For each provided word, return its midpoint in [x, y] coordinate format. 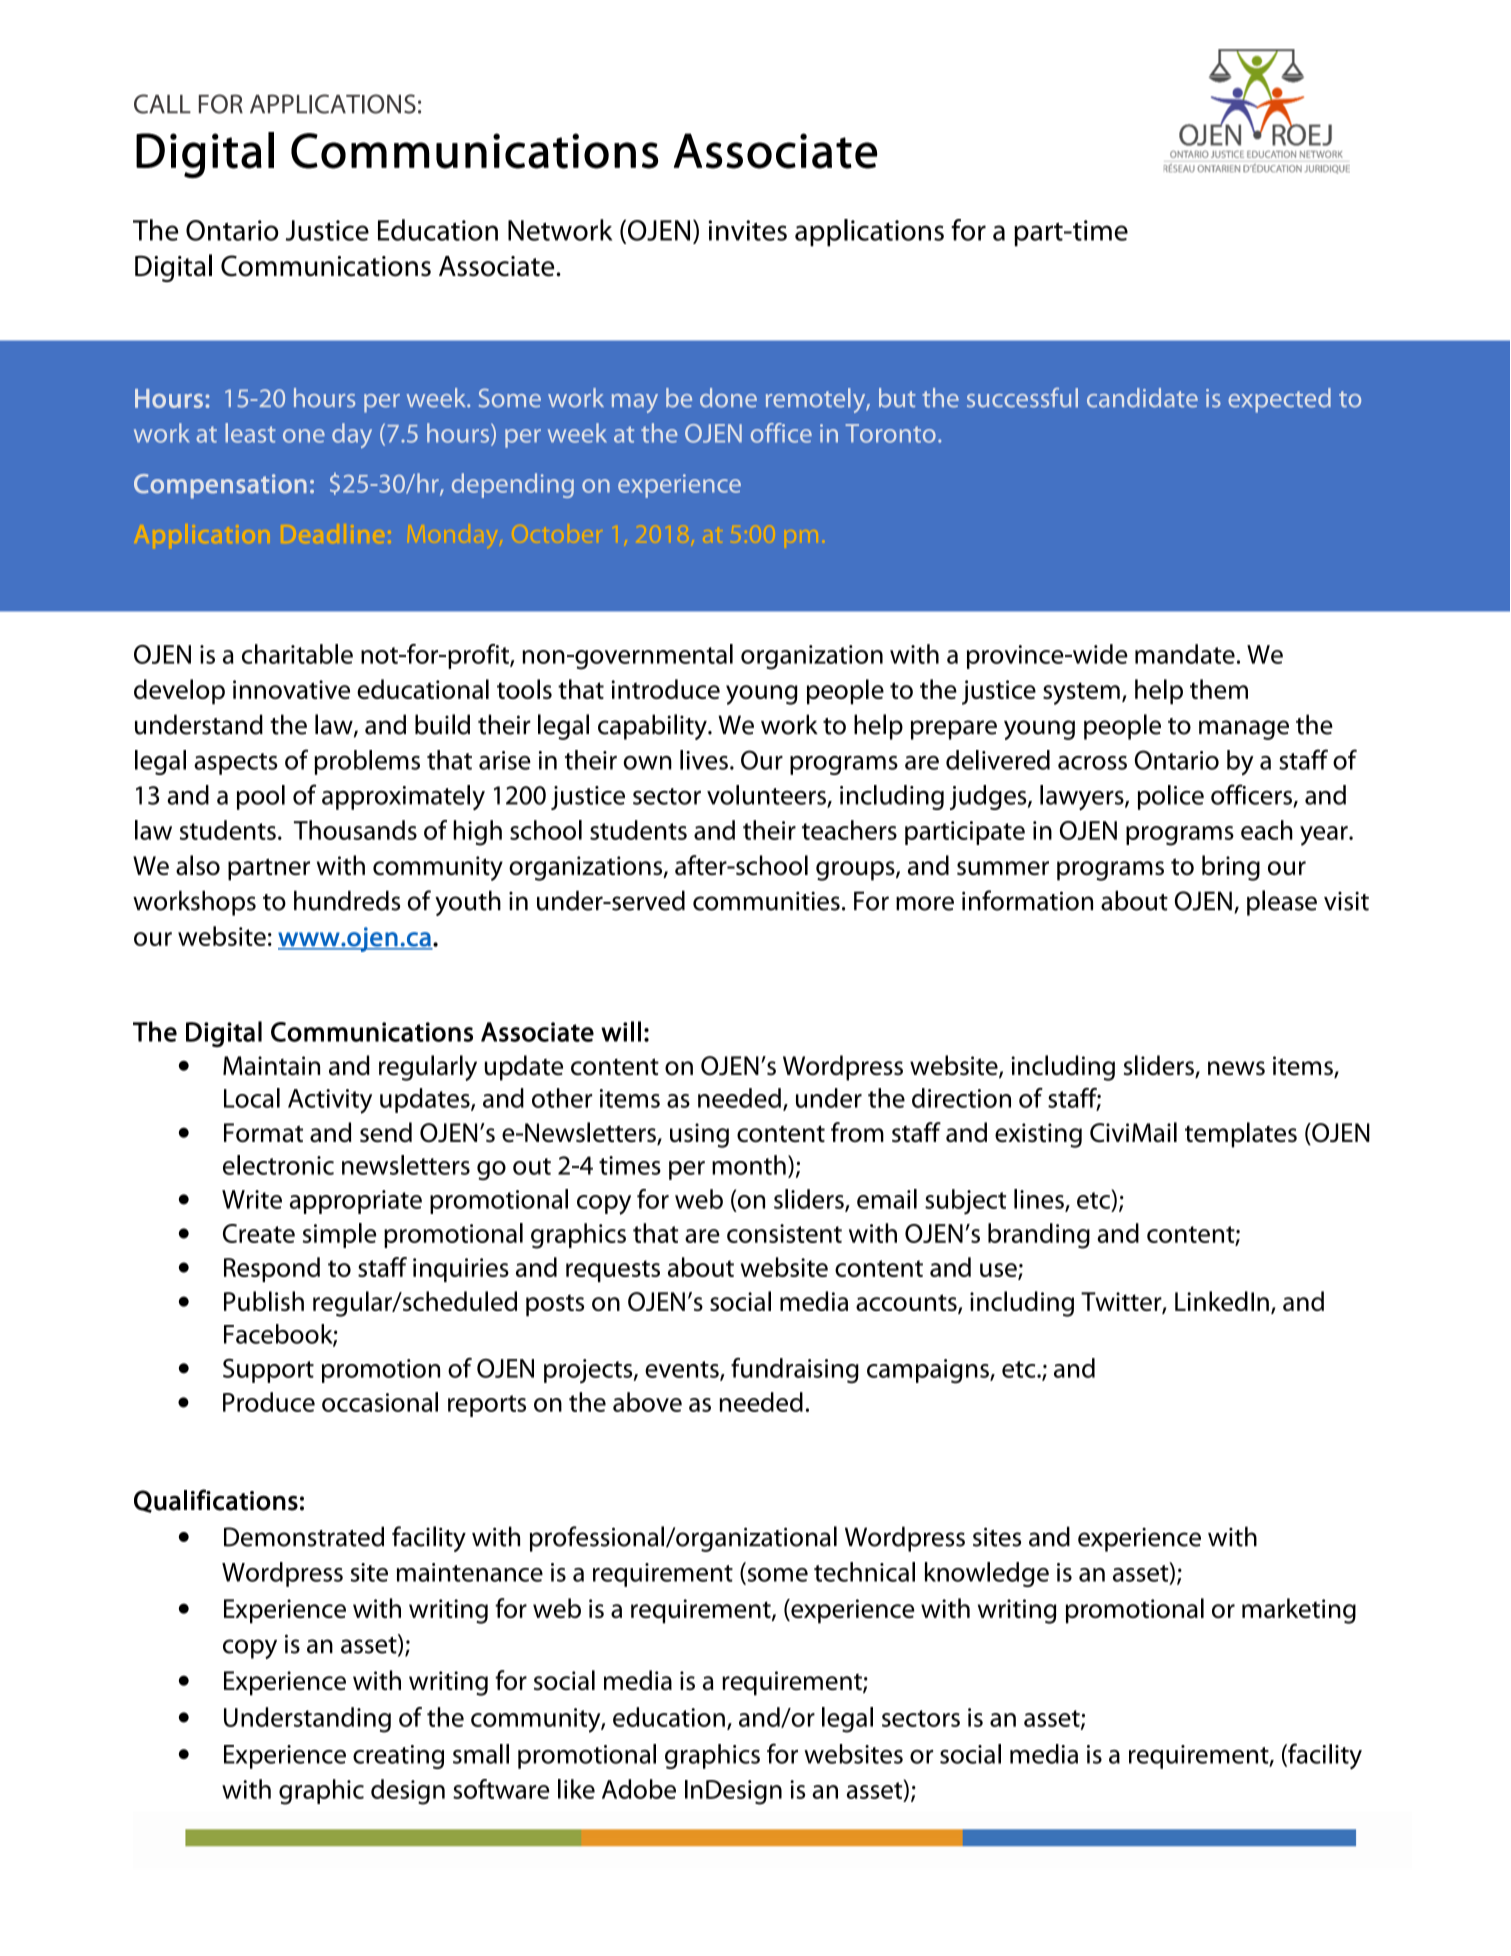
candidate [1142, 398]
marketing [1299, 1611]
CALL [162, 104]
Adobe [639, 1789]
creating [398, 1757]
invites [748, 230]
